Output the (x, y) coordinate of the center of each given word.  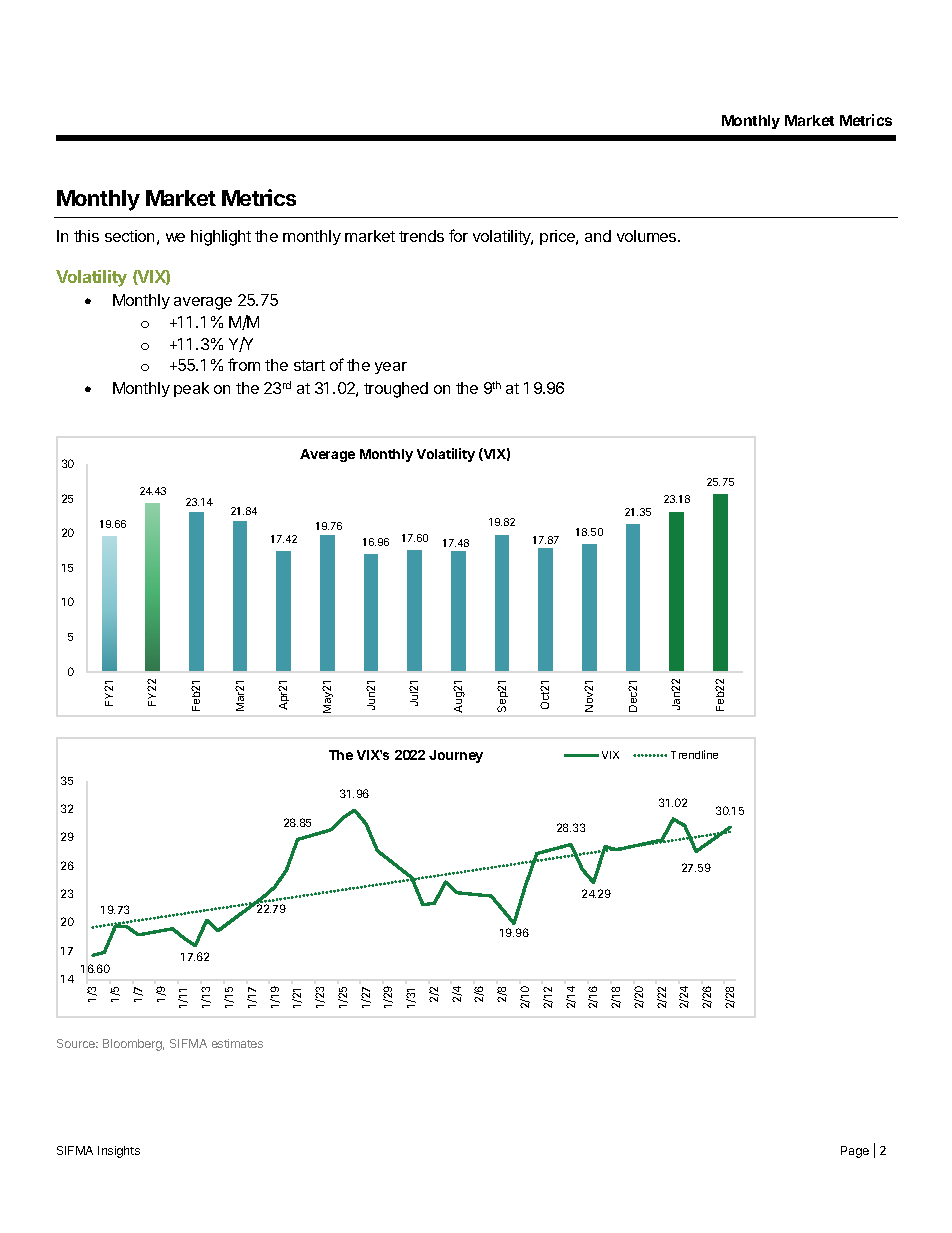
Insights (119, 1152)
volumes (648, 236)
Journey (456, 756)
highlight (221, 238)
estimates (237, 1043)
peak (191, 389)
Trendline (694, 754)
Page (855, 1152)
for (458, 235)
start (309, 365)
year (391, 368)
